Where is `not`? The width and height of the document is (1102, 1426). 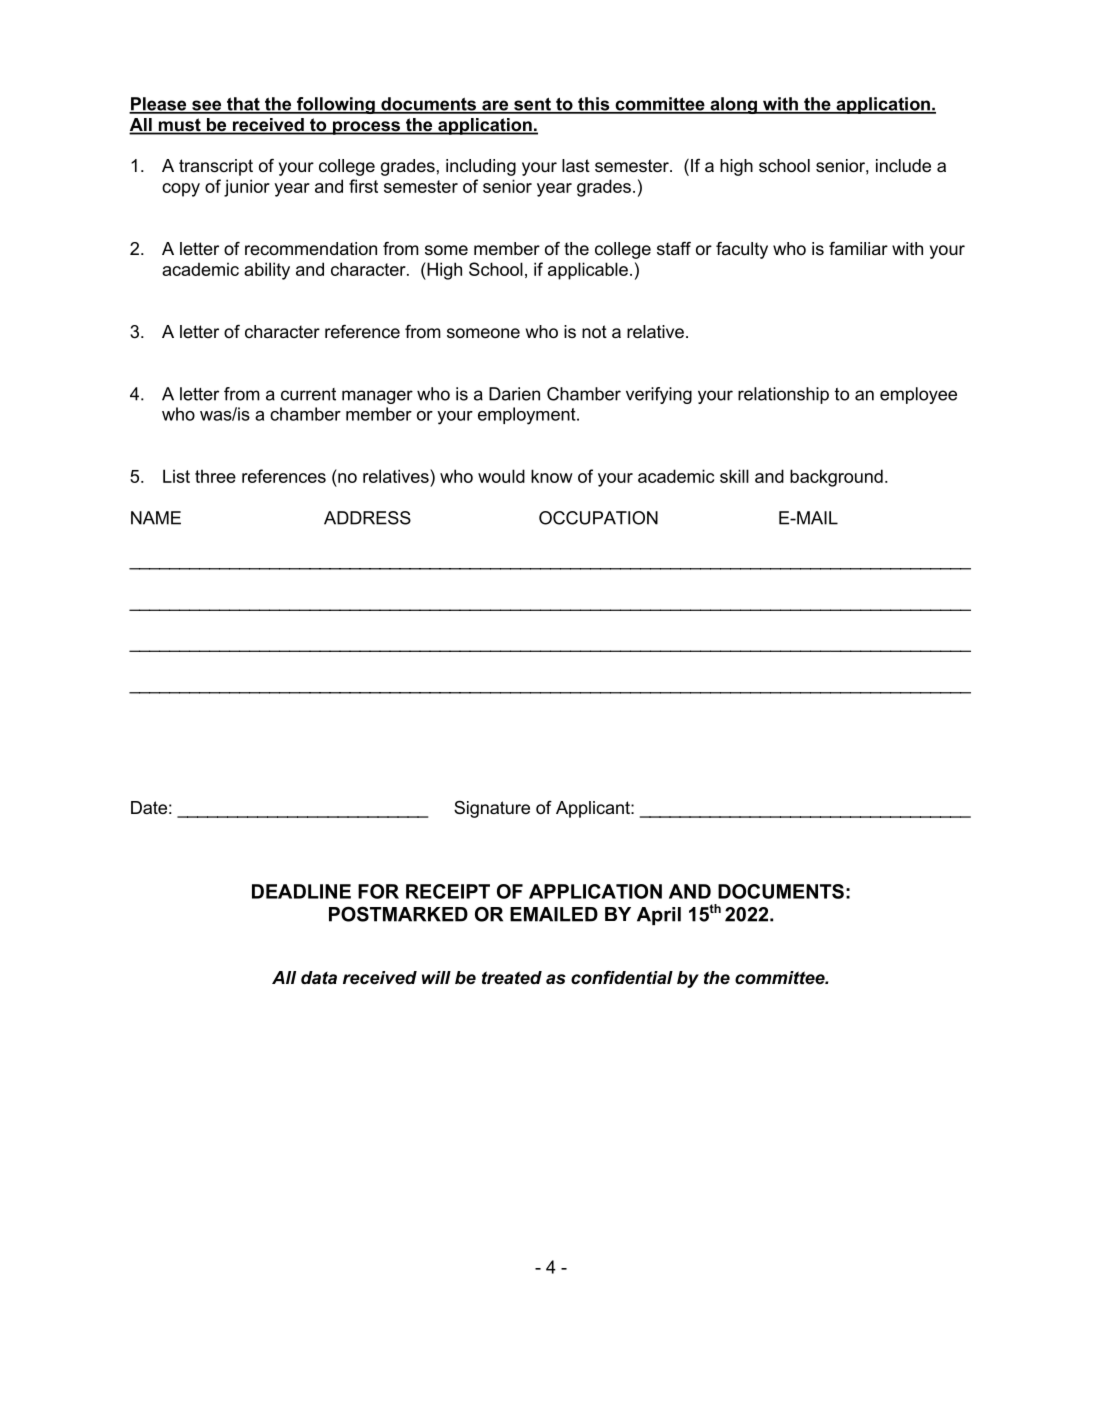
not is located at coordinates (594, 332).
